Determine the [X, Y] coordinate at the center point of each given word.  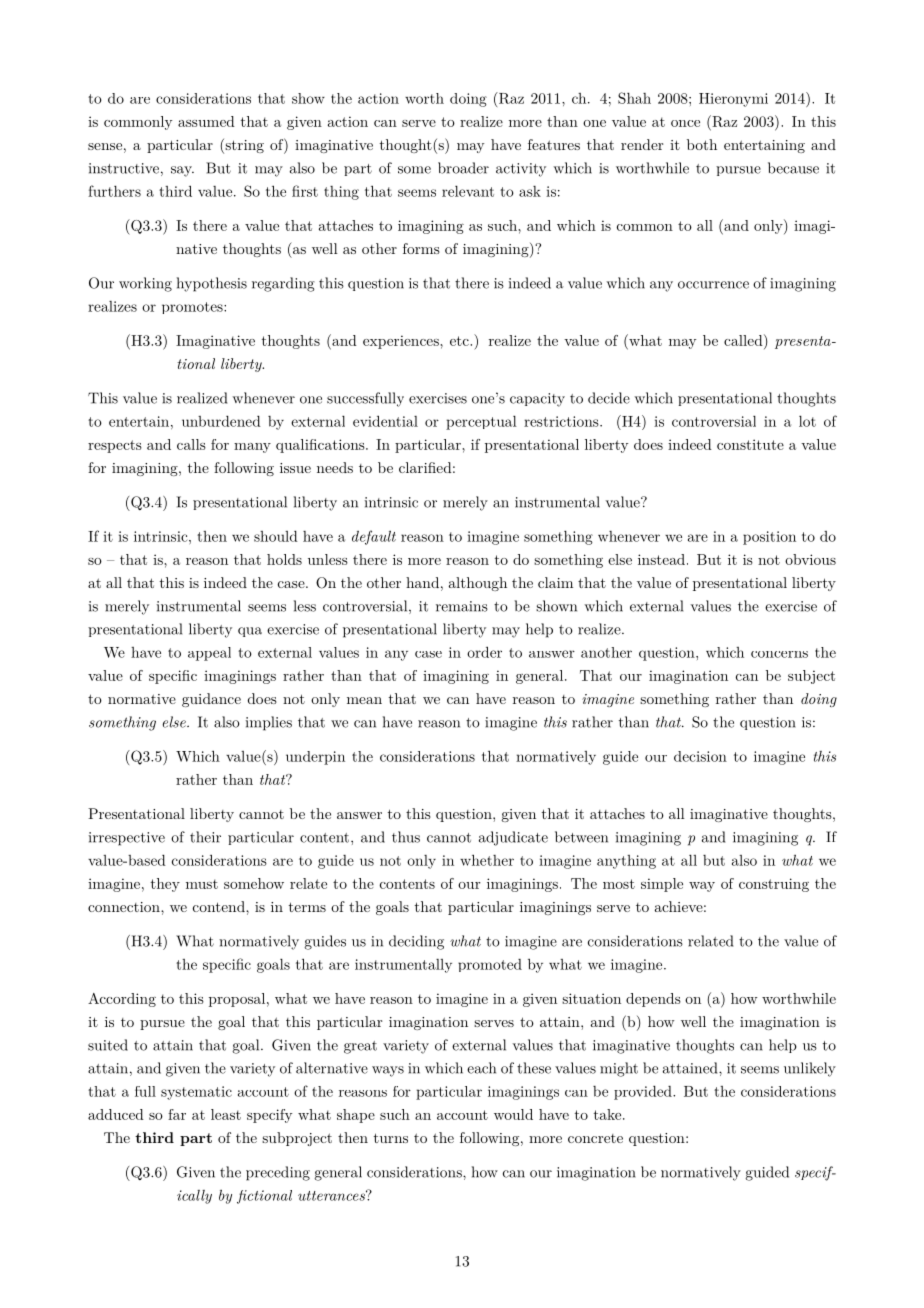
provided [644, 1092]
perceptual [481, 423]
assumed [206, 121]
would [513, 1114]
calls [191, 444]
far [177, 1114]
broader [463, 168]
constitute [750, 444]
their [205, 837]
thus [406, 837]
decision [700, 756]
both [702, 144]
